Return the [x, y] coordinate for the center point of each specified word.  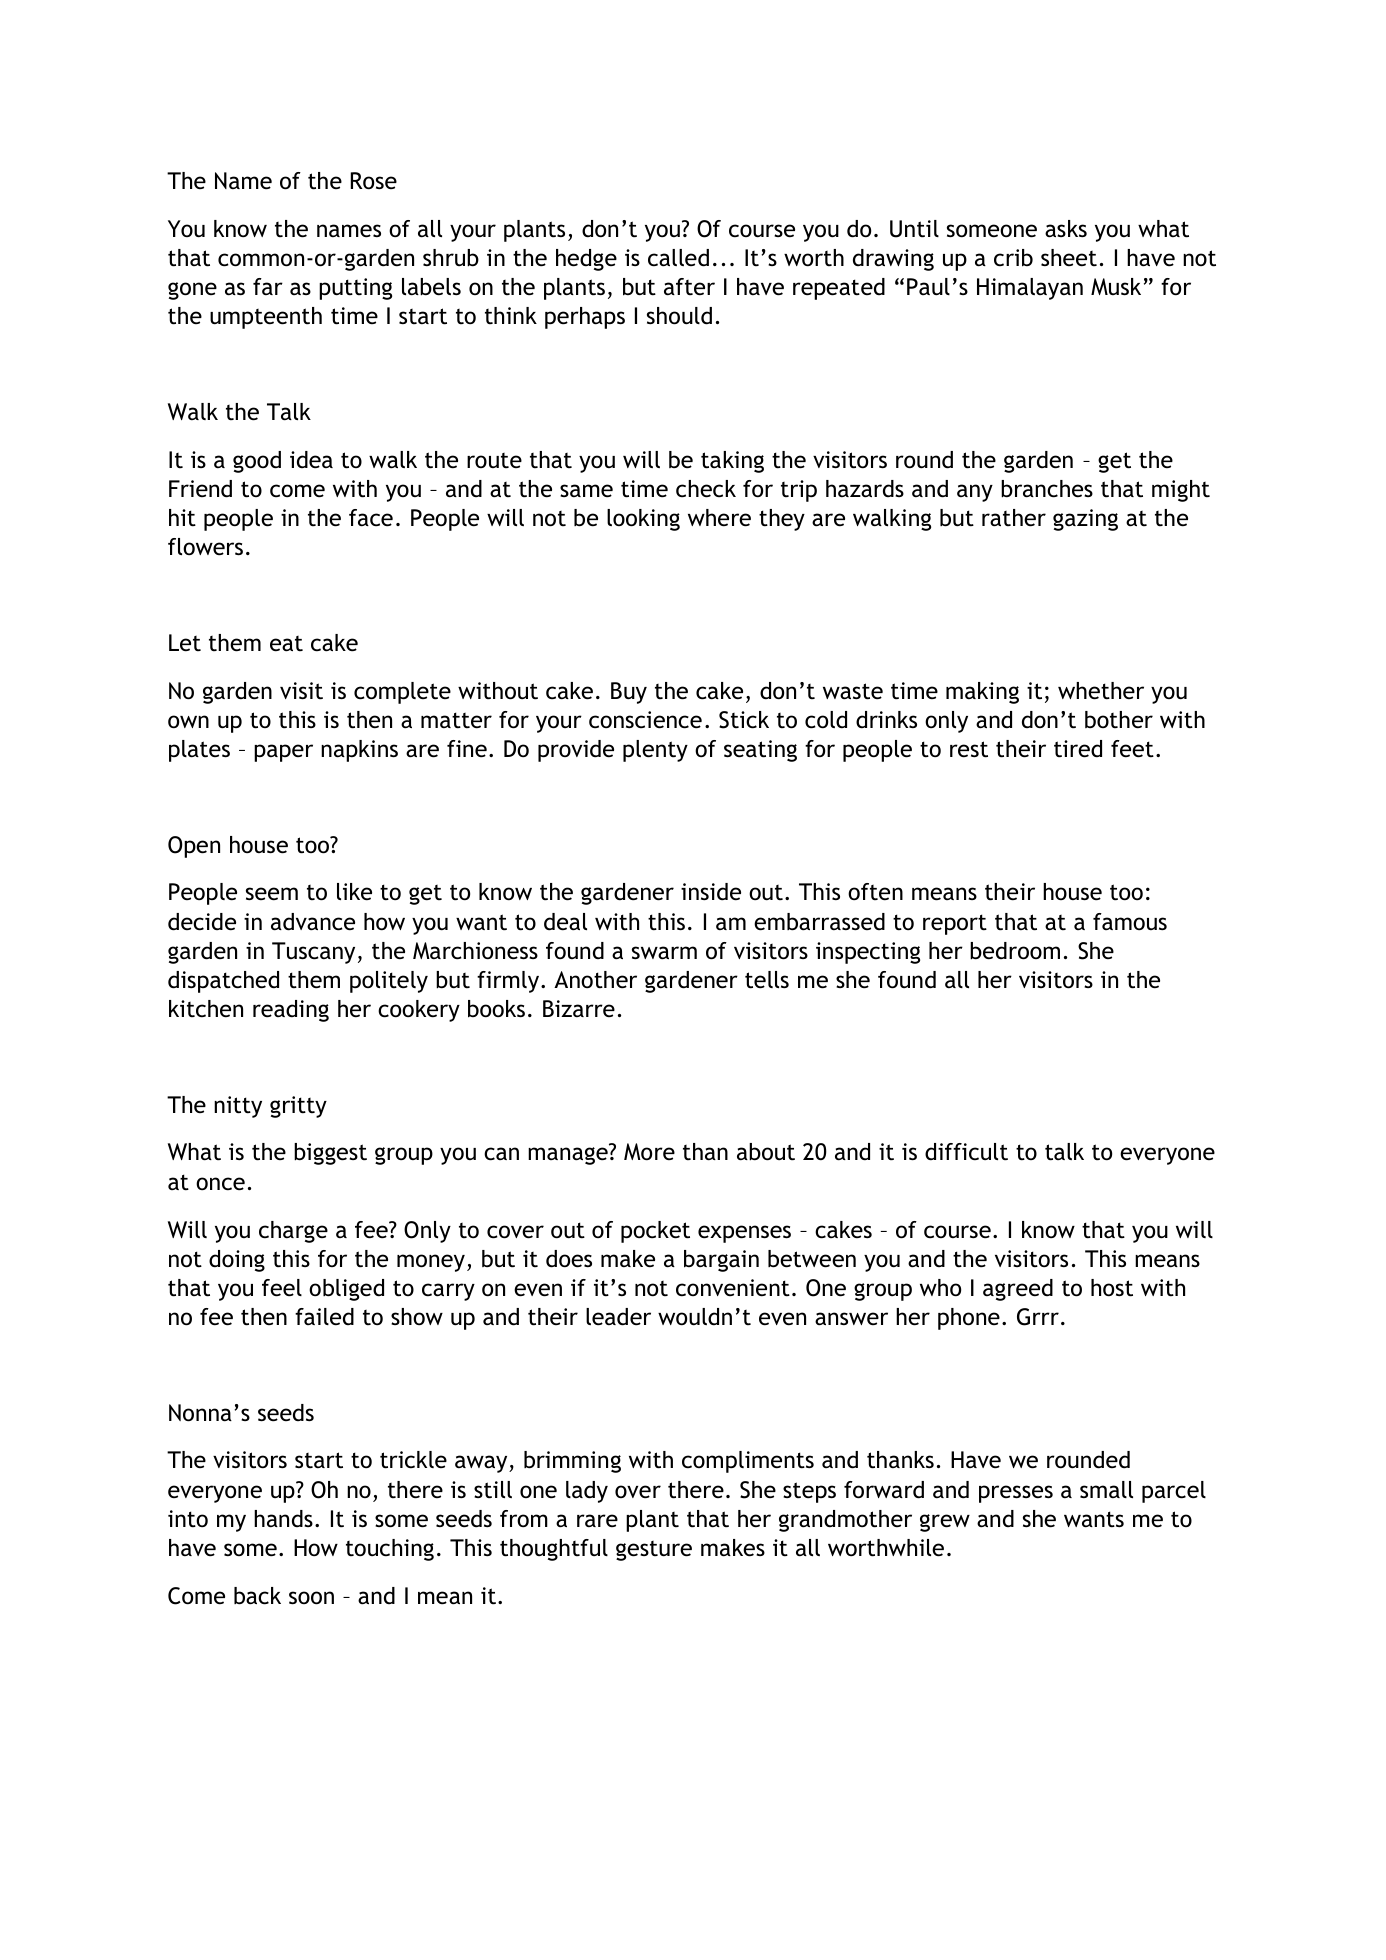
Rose [374, 181]
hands [283, 1519]
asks [1066, 229]
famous [1130, 921]
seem [272, 894]
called [678, 258]
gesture [654, 1551]
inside [711, 892]
